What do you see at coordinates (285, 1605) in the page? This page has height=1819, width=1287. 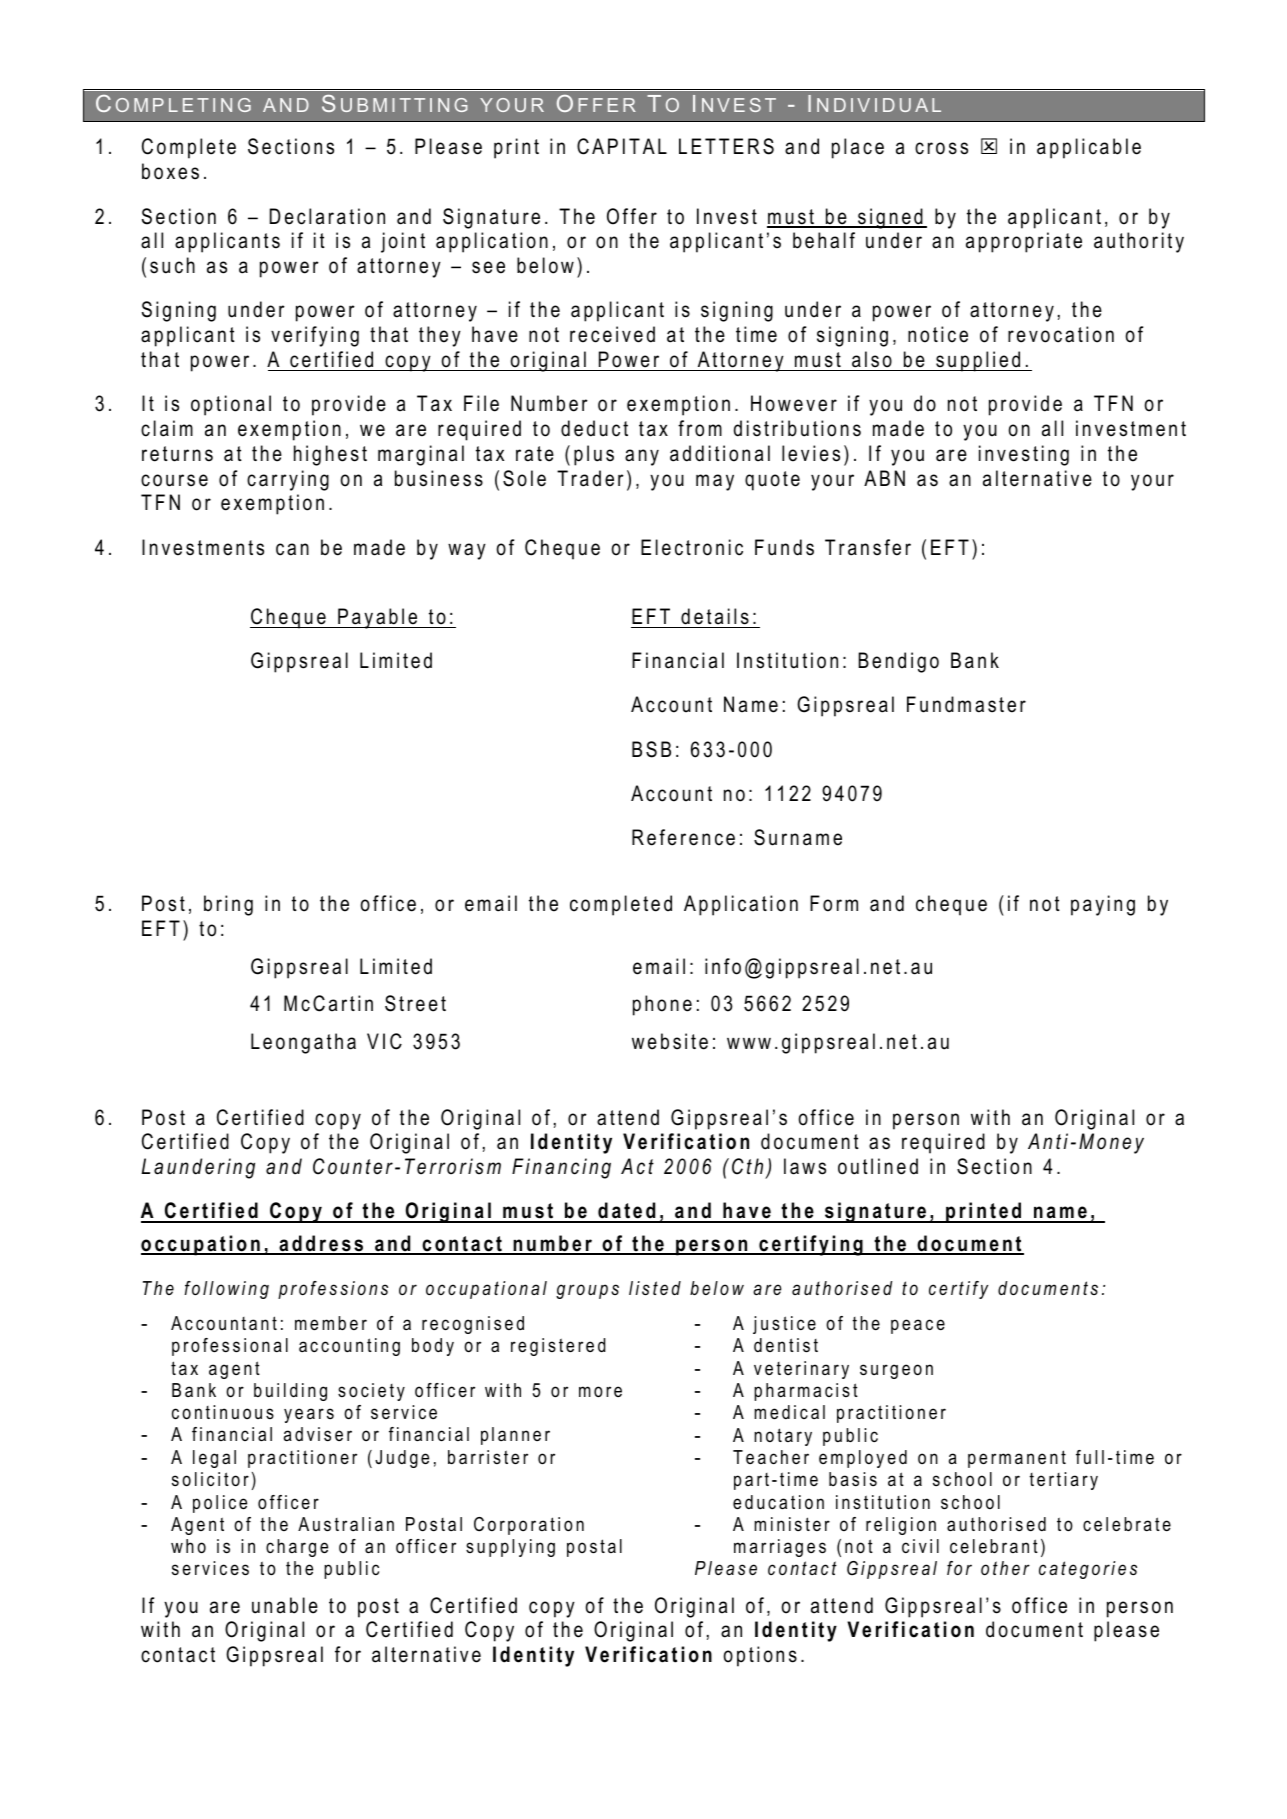 I see `unable` at bounding box center [285, 1605].
